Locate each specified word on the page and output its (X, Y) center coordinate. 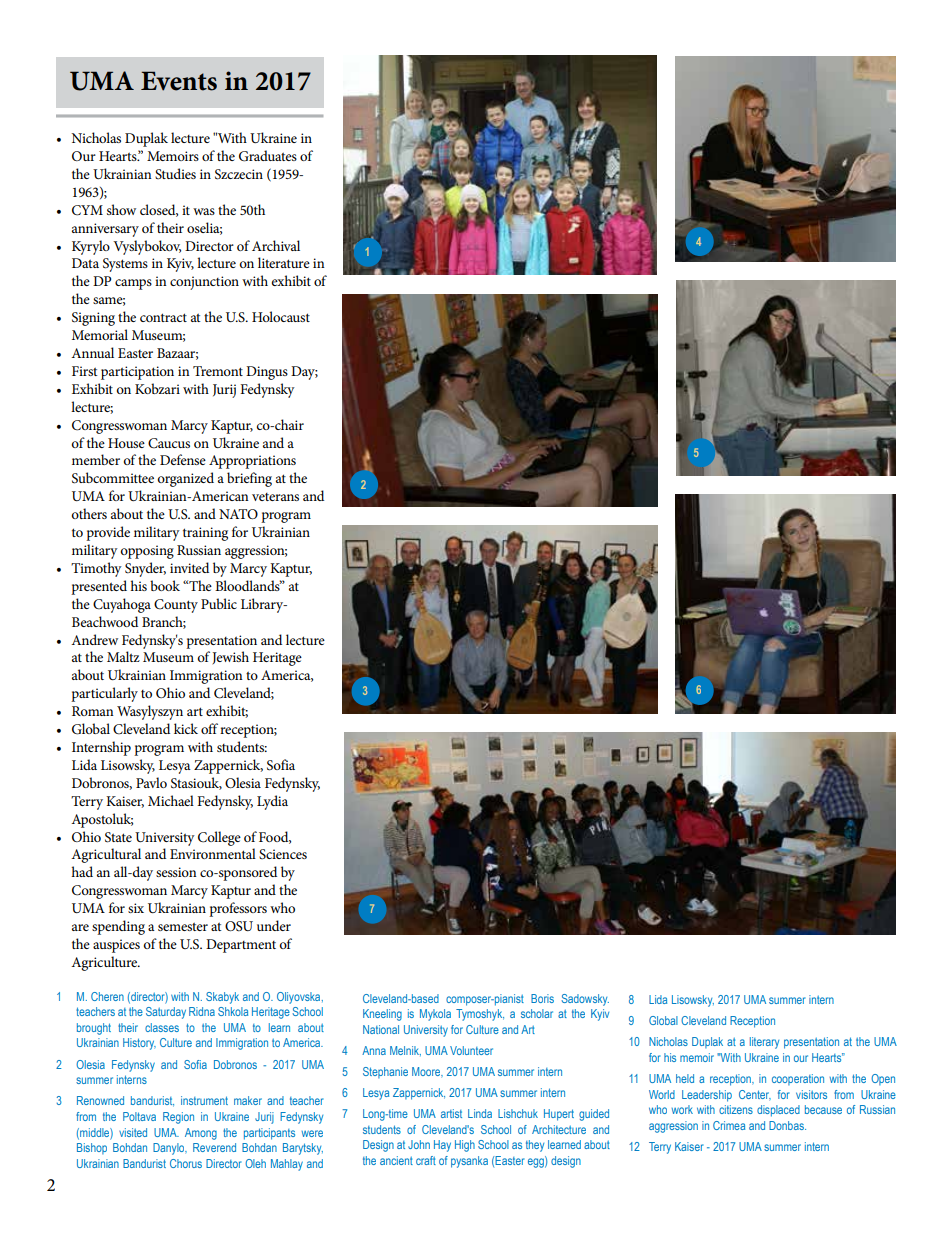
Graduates (268, 156)
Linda (480, 1113)
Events (179, 81)
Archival (276, 245)
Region (178, 1118)
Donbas (787, 1125)
